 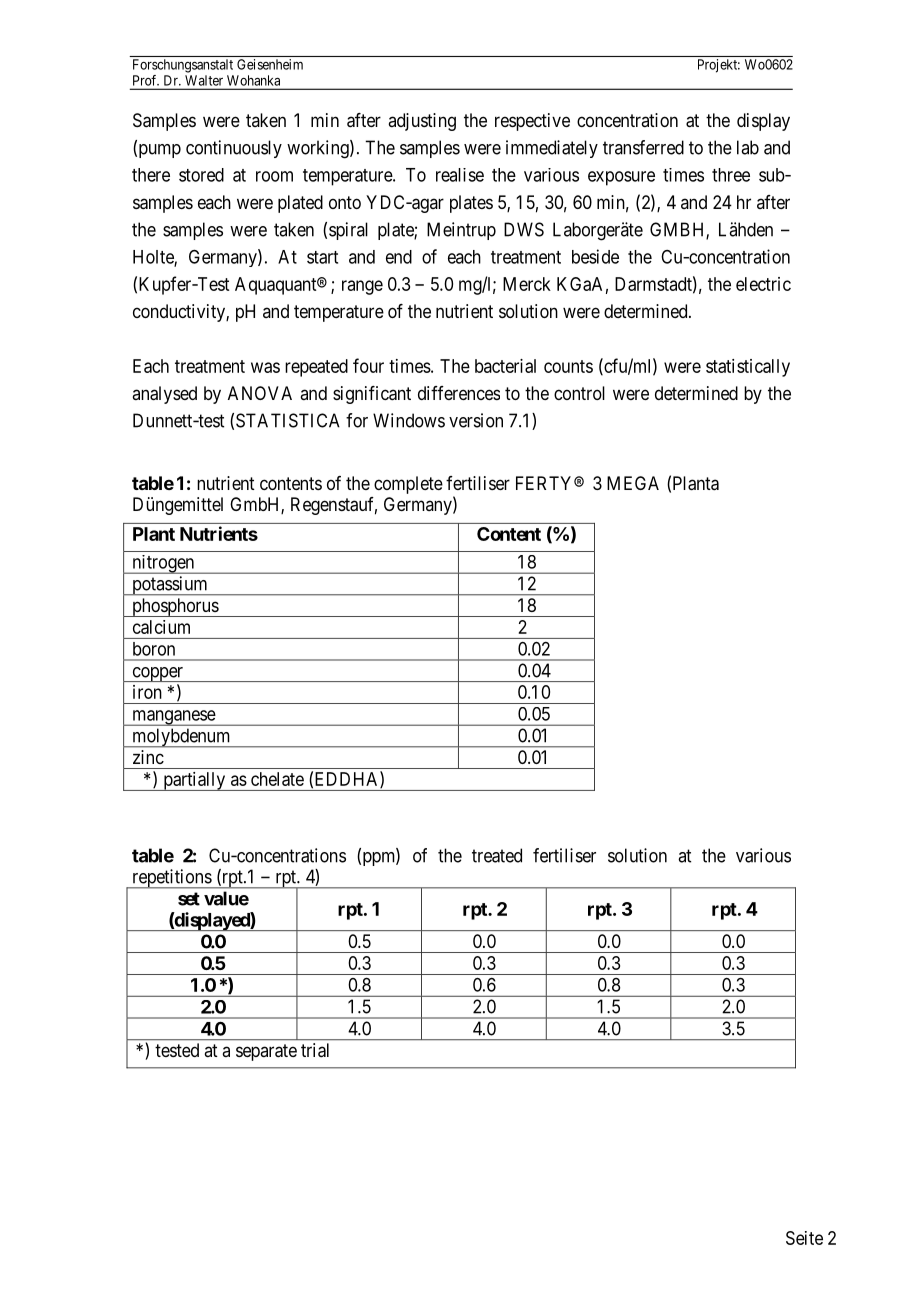 I want to click on separate, so click(x=266, y=1052).
